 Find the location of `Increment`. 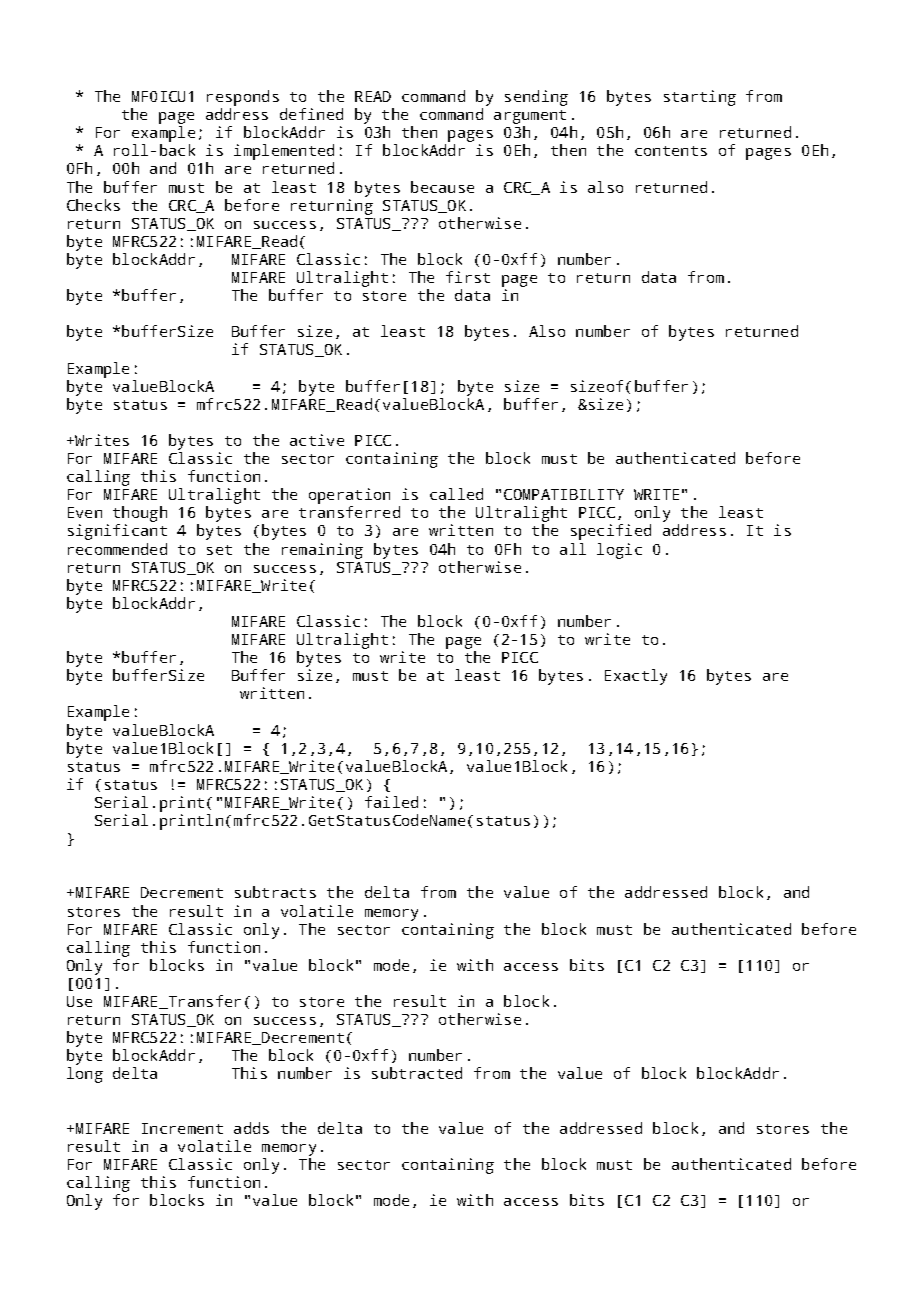

Increment is located at coordinates (182, 1128).
